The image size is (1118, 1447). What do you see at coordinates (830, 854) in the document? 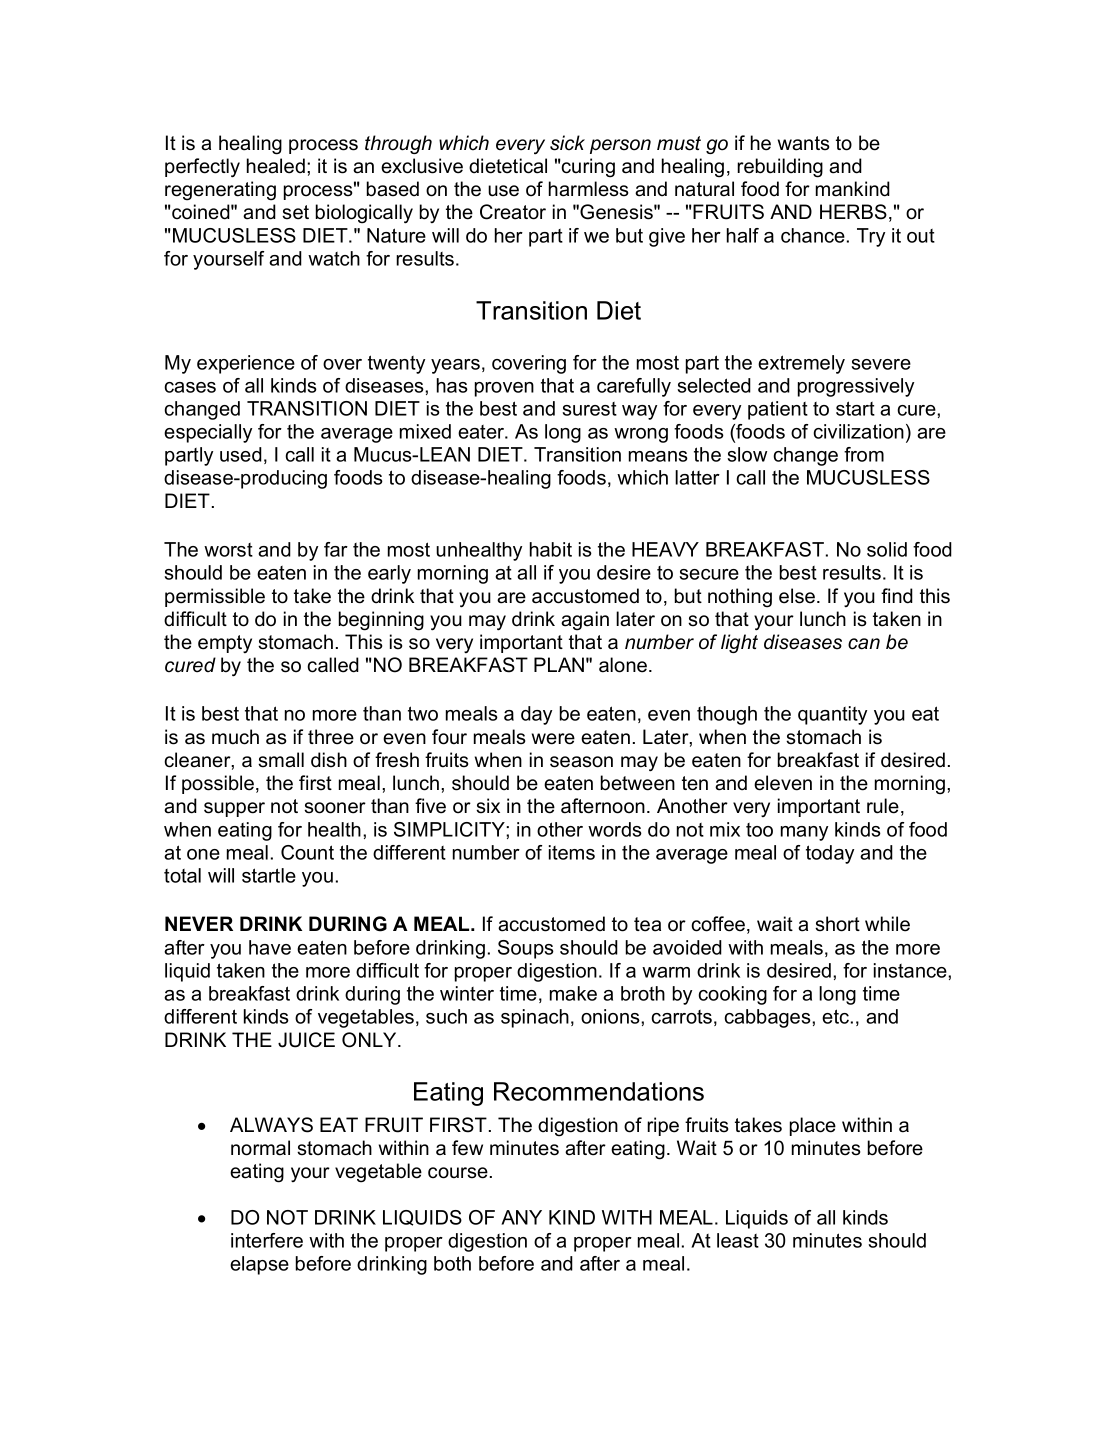
I see `today` at bounding box center [830, 854].
